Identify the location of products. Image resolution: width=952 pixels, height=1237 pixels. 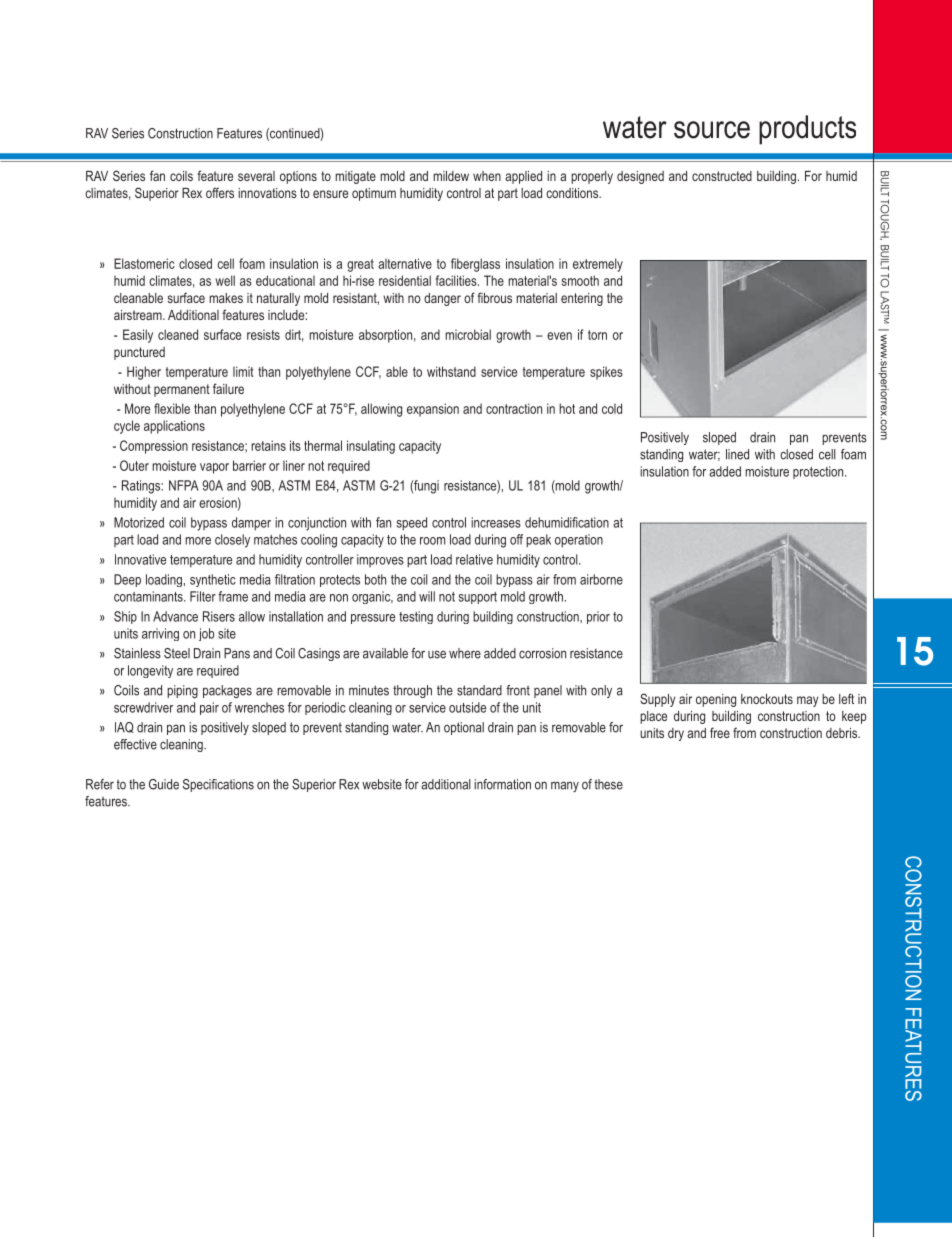
(807, 130).
